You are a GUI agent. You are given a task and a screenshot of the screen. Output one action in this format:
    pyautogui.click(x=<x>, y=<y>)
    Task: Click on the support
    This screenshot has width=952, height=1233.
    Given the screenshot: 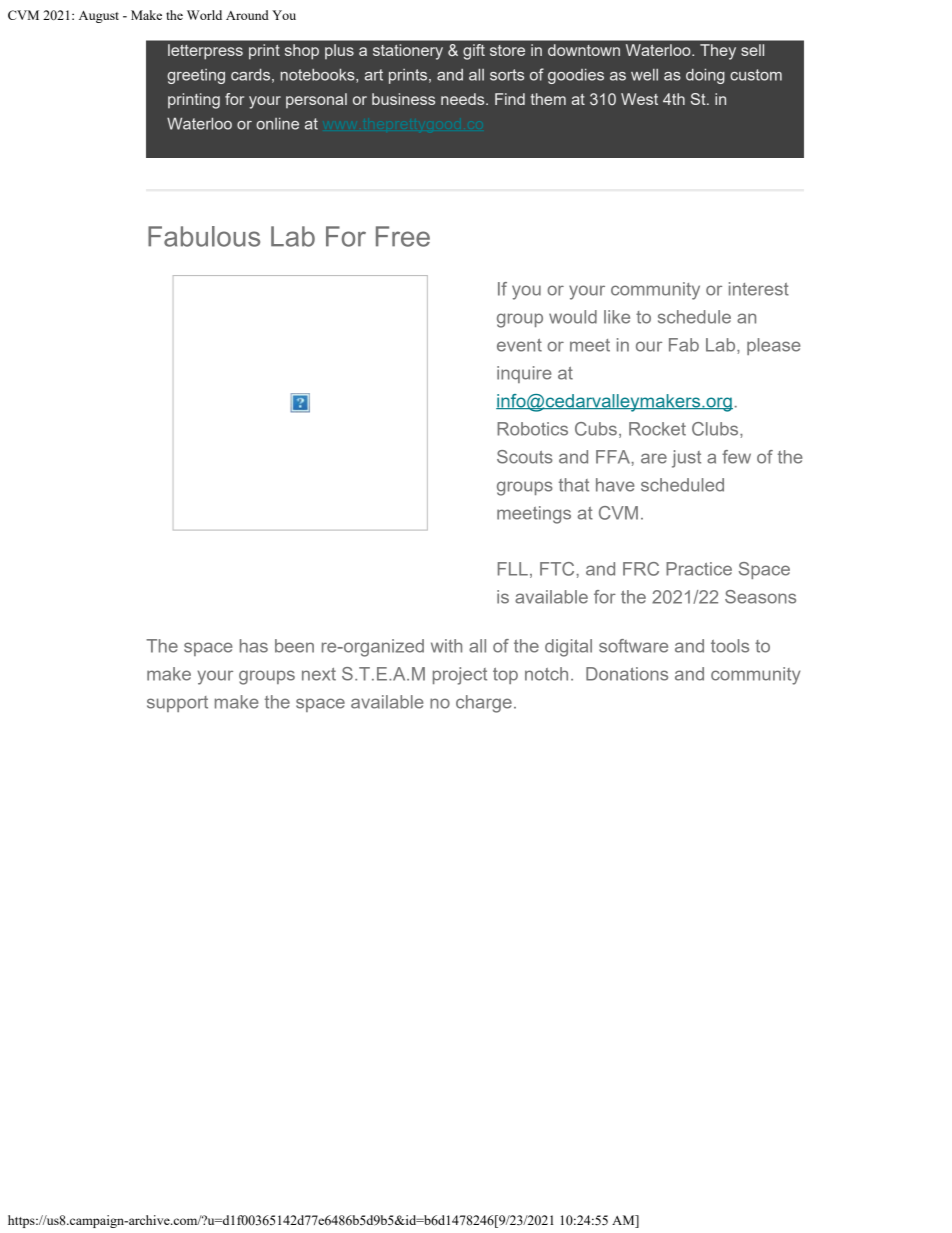 What is the action you would take?
    pyautogui.click(x=177, y=704)
